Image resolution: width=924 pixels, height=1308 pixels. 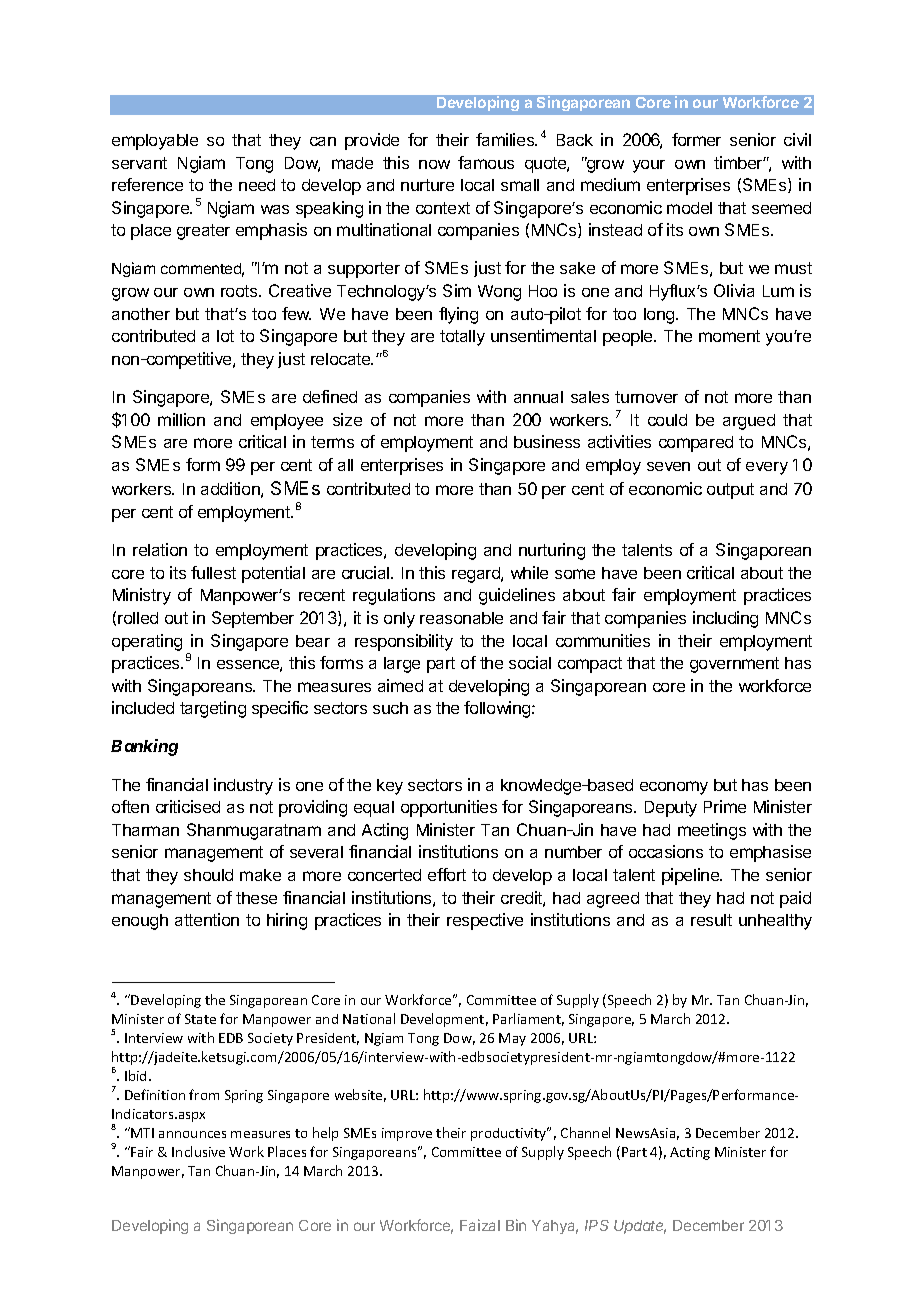 I want to click on model, so click(x=689, y=208).
